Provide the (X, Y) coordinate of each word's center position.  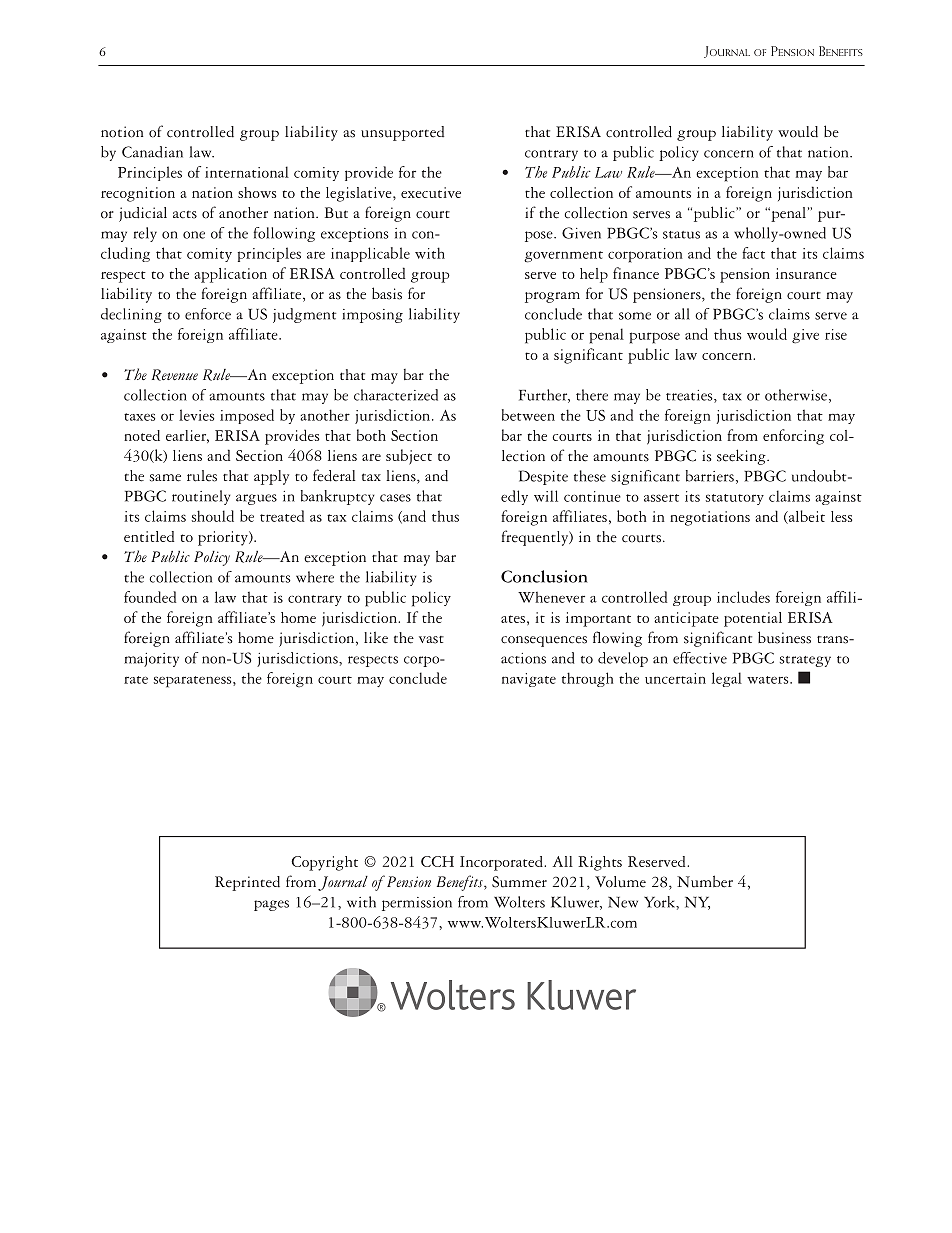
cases (395, 498)
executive (431, 192)
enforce (208, 314)
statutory (735, 499)
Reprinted (247, 883)
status (681, 235)
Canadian (152, 152)
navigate (529, 680)
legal (727, 679)
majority (151, 660)
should (213, 516)
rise (836, 334)
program (552, 297)
